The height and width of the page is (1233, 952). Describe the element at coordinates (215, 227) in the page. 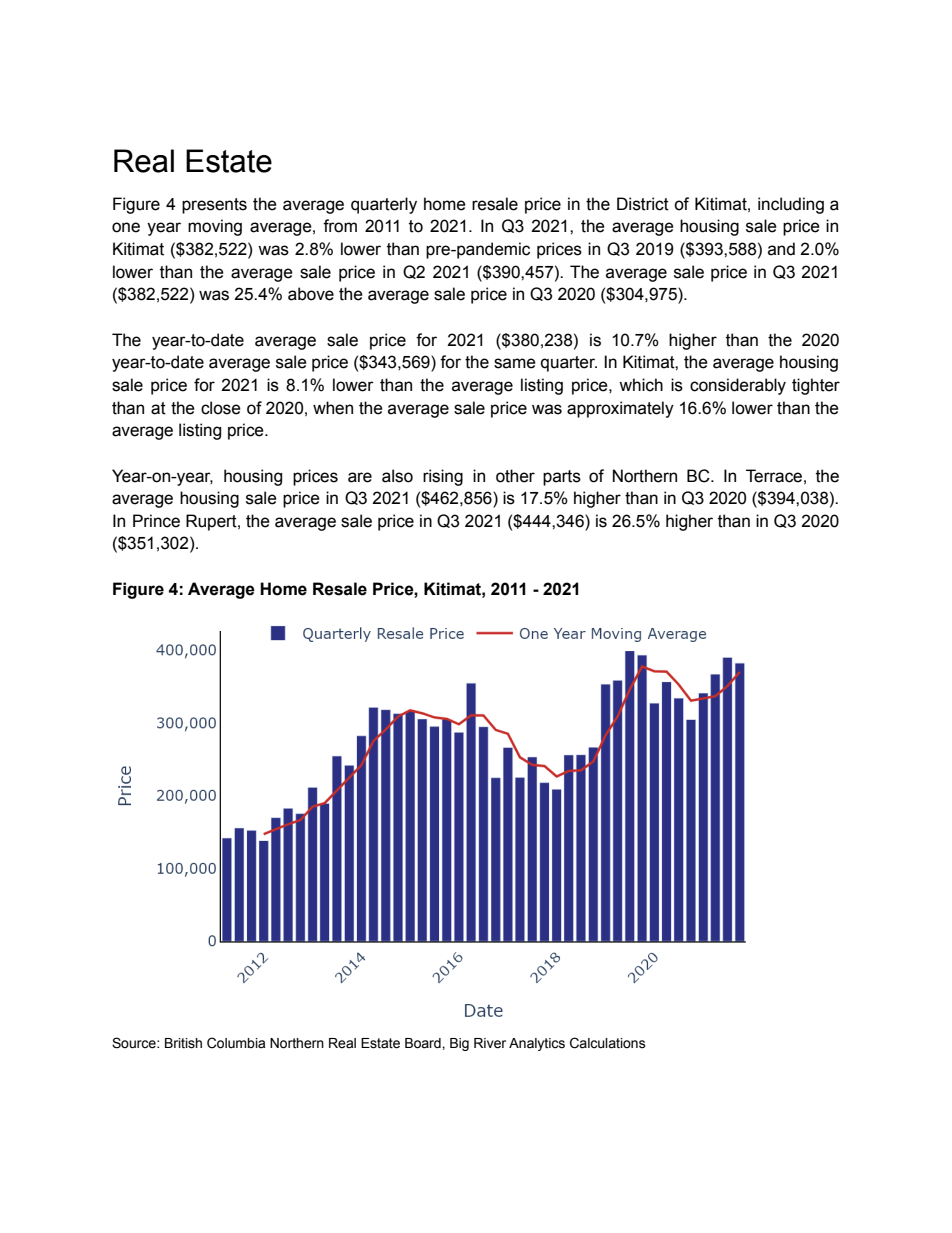

I see `moving` at that location.
